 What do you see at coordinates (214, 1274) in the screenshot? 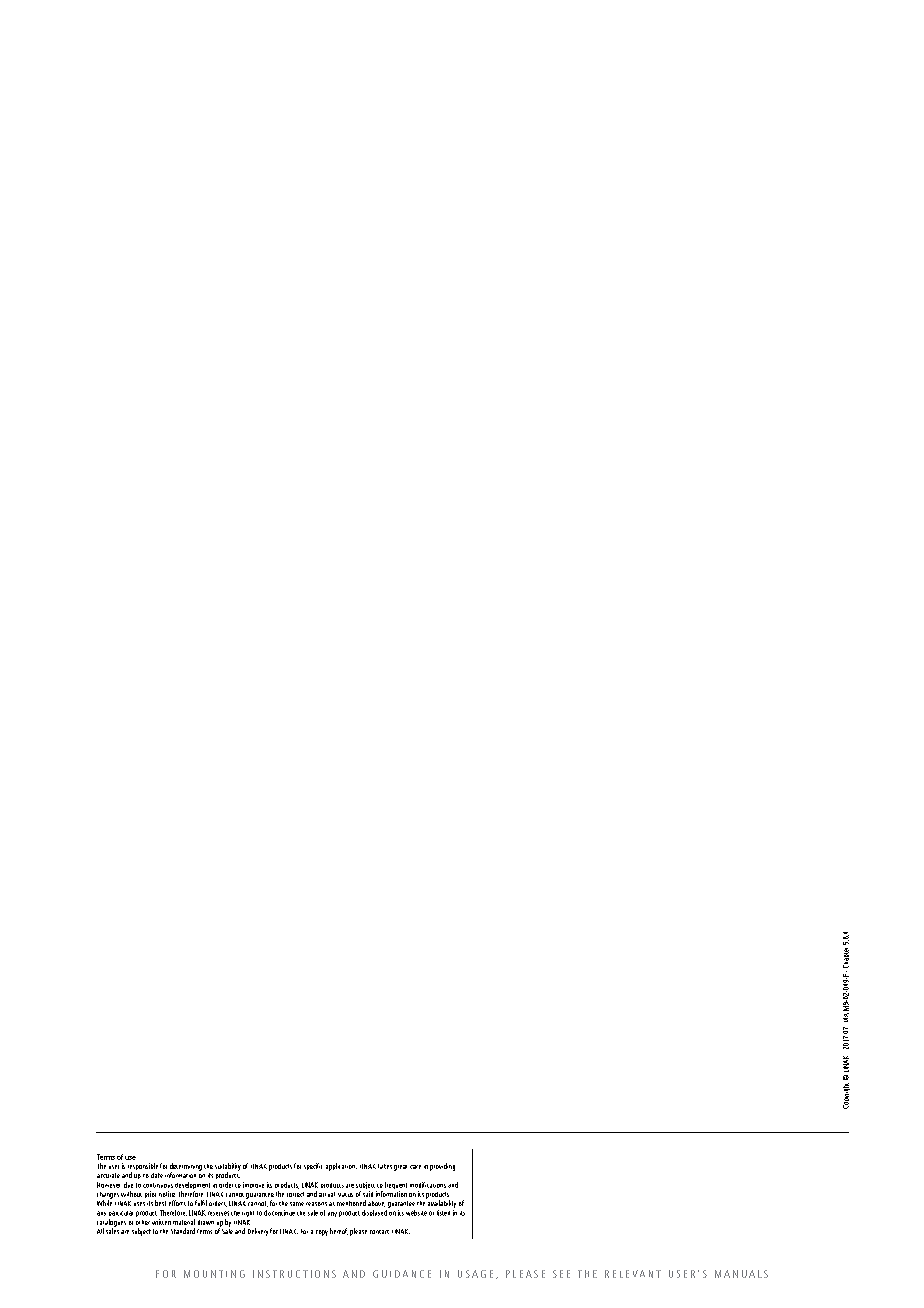
I see `MOUNTING` at bounding box center [214, 1274].
